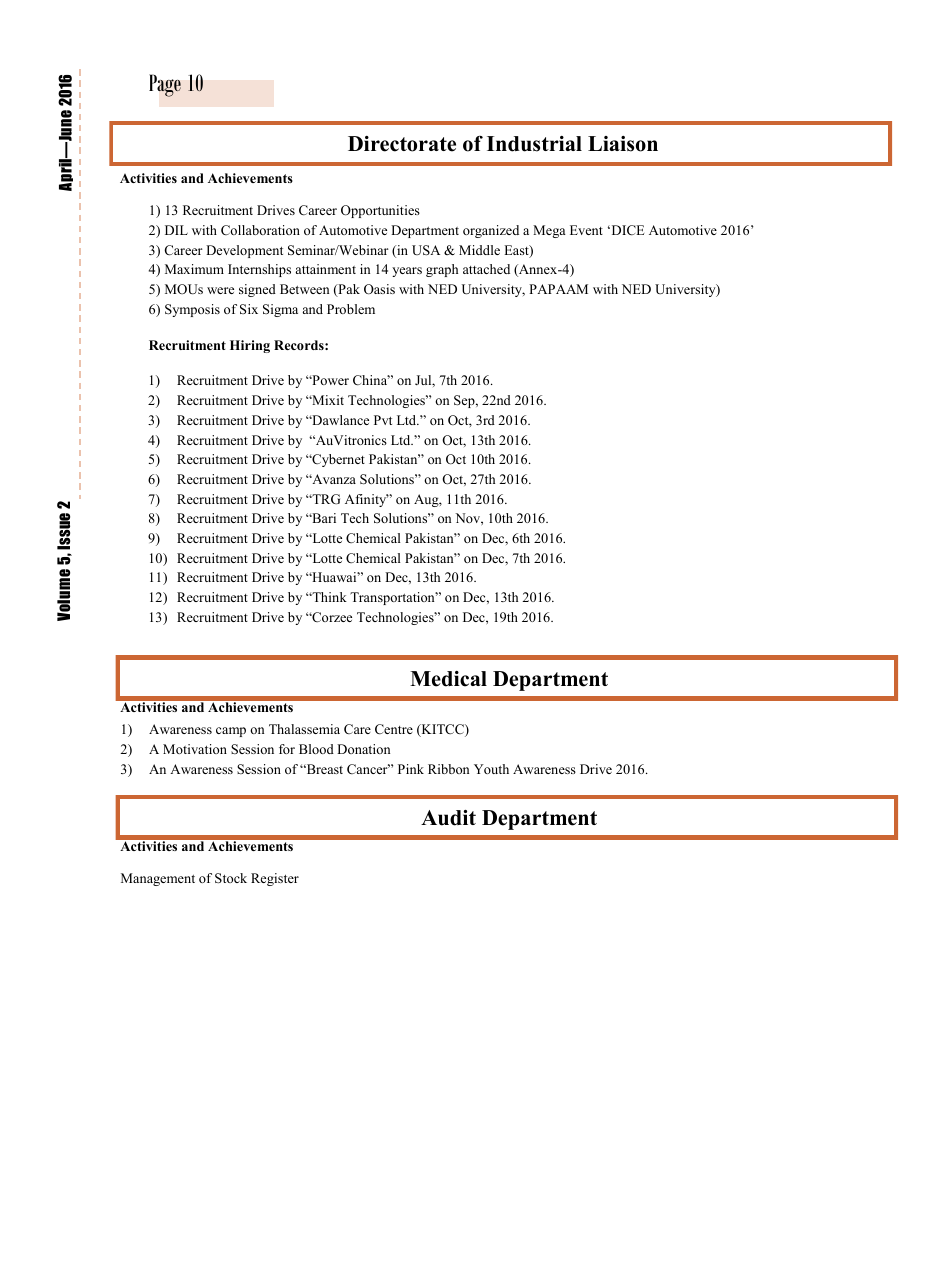 This screenshot has width=952, height=1267. Describe the element at coordinates (402, 144) in the screenshot. I see `Directorate` at that location.
